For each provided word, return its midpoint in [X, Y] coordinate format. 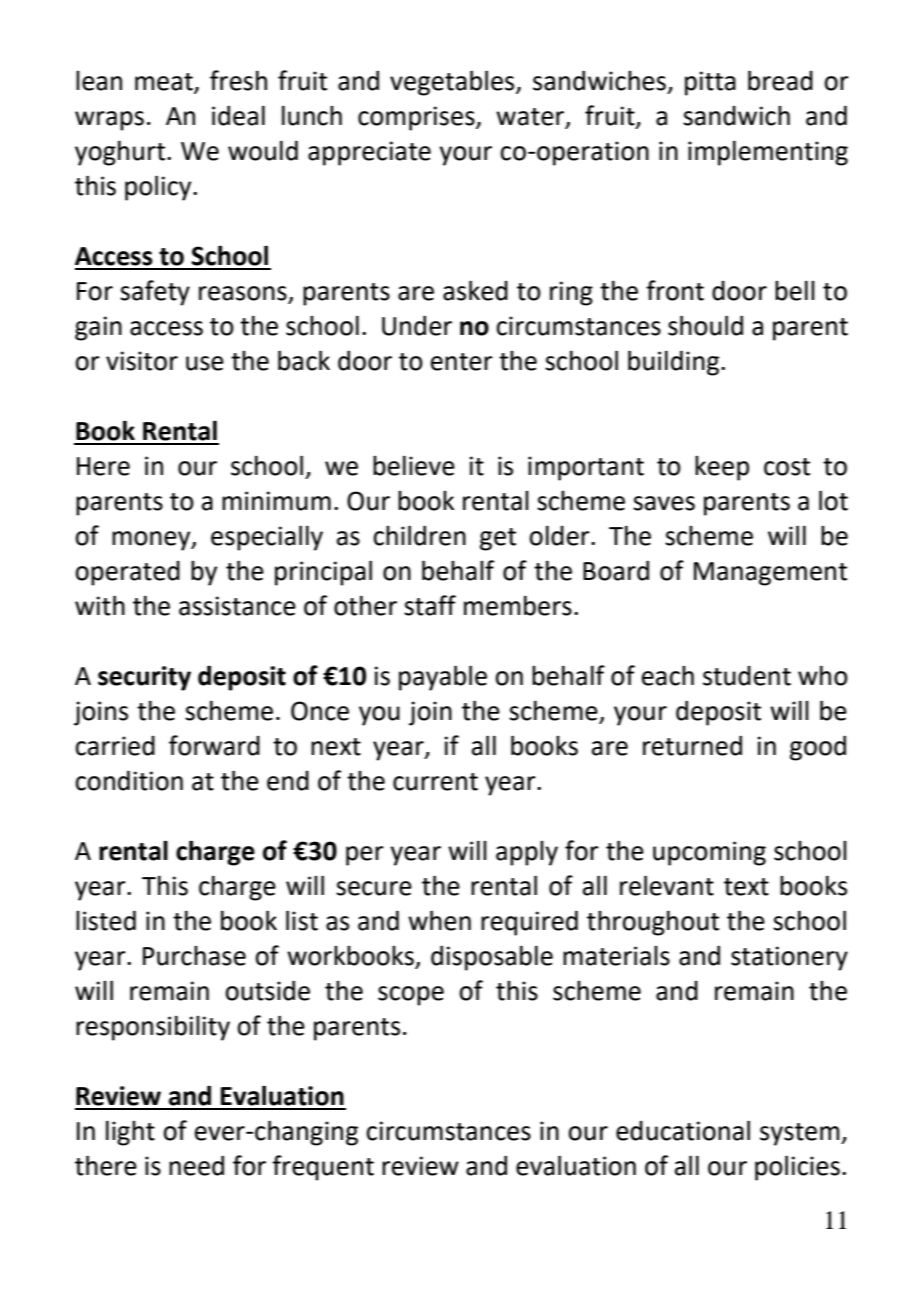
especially [267, 538]
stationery [789, 958]
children [419, 535]
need [196, 1165]
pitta [710, 83]
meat [164, 82]
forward [214, 745]
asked [475, 290]
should [705, 325]
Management [770, 574]
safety [155, 293]
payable [443, 678]
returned [692, 745]
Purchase [194, 956]
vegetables [453, 83]
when [439, 920]
